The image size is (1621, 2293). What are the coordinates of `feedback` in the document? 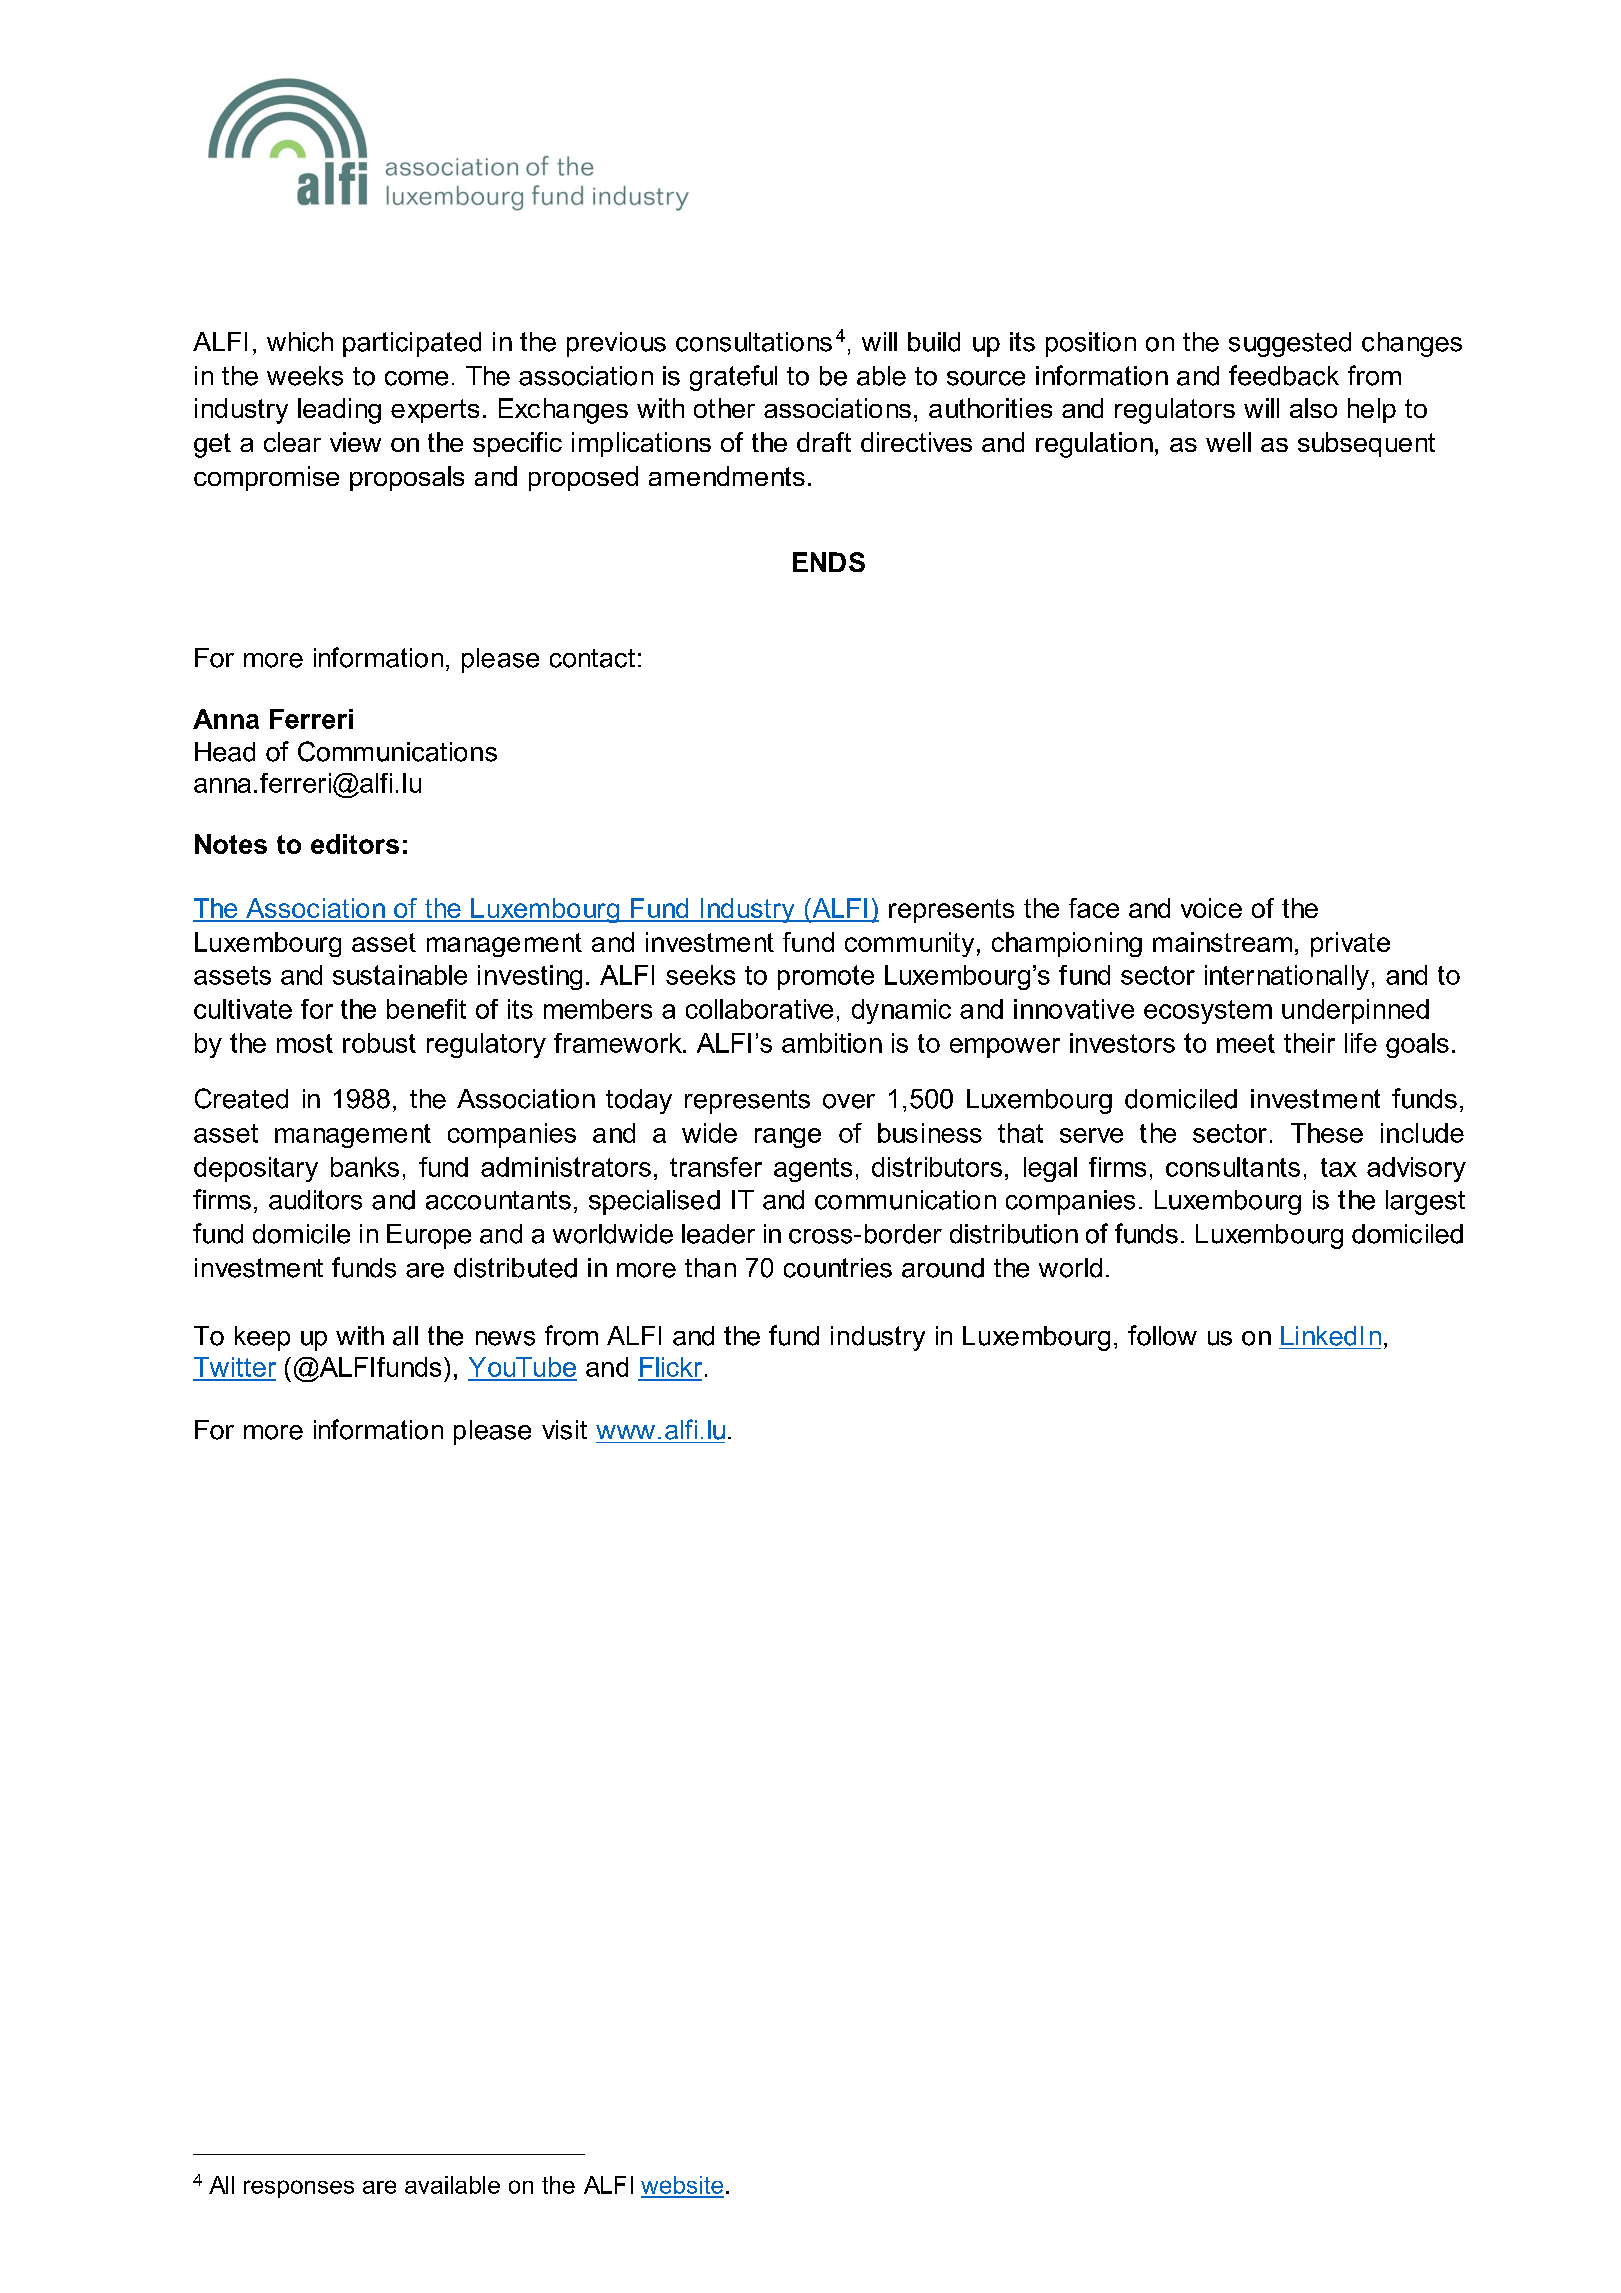 It's located at (1284, 375).
